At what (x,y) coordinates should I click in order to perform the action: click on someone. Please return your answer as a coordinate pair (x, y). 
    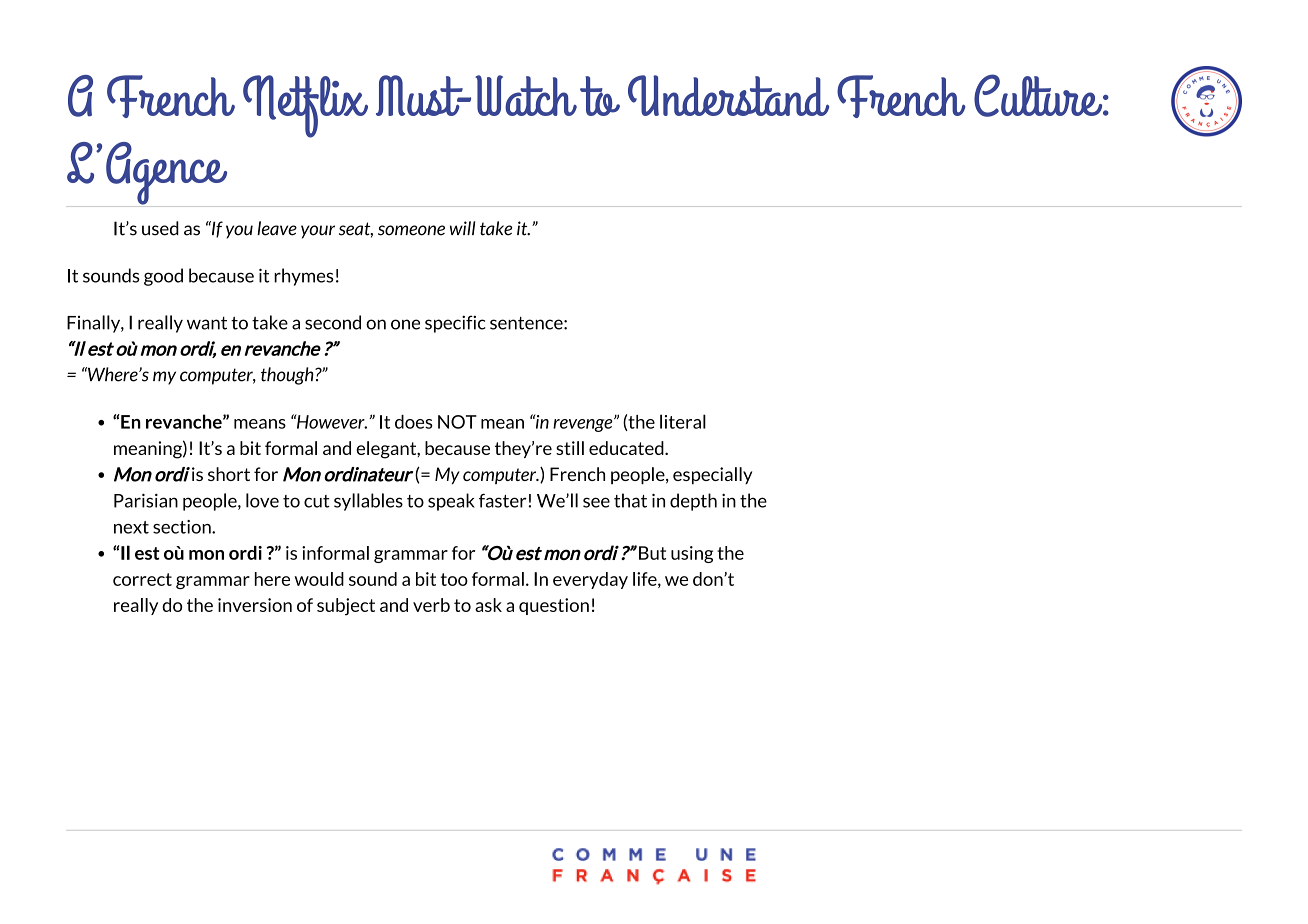
    Looking at the image, I should click on (411, 230).
